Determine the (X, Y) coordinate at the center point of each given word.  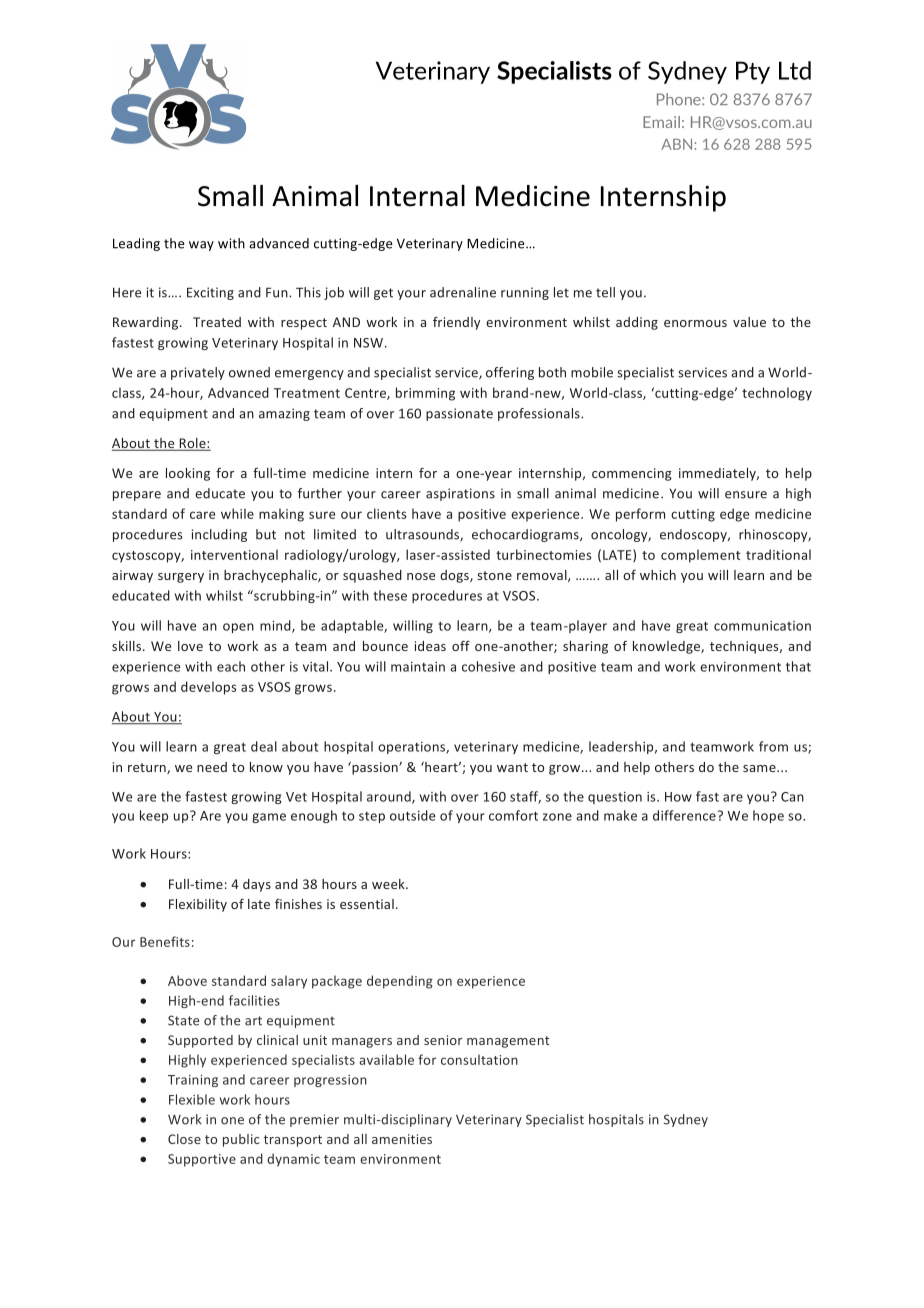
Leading (136, 244)
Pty (753, 72)
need (212, 767)
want (512, 767)
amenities (402, 1139)
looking (188, 474)
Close (184, 1139)
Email (661, 122)
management (508, 1042)
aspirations (460, 494)
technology (777, 394)
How (678, 797)
